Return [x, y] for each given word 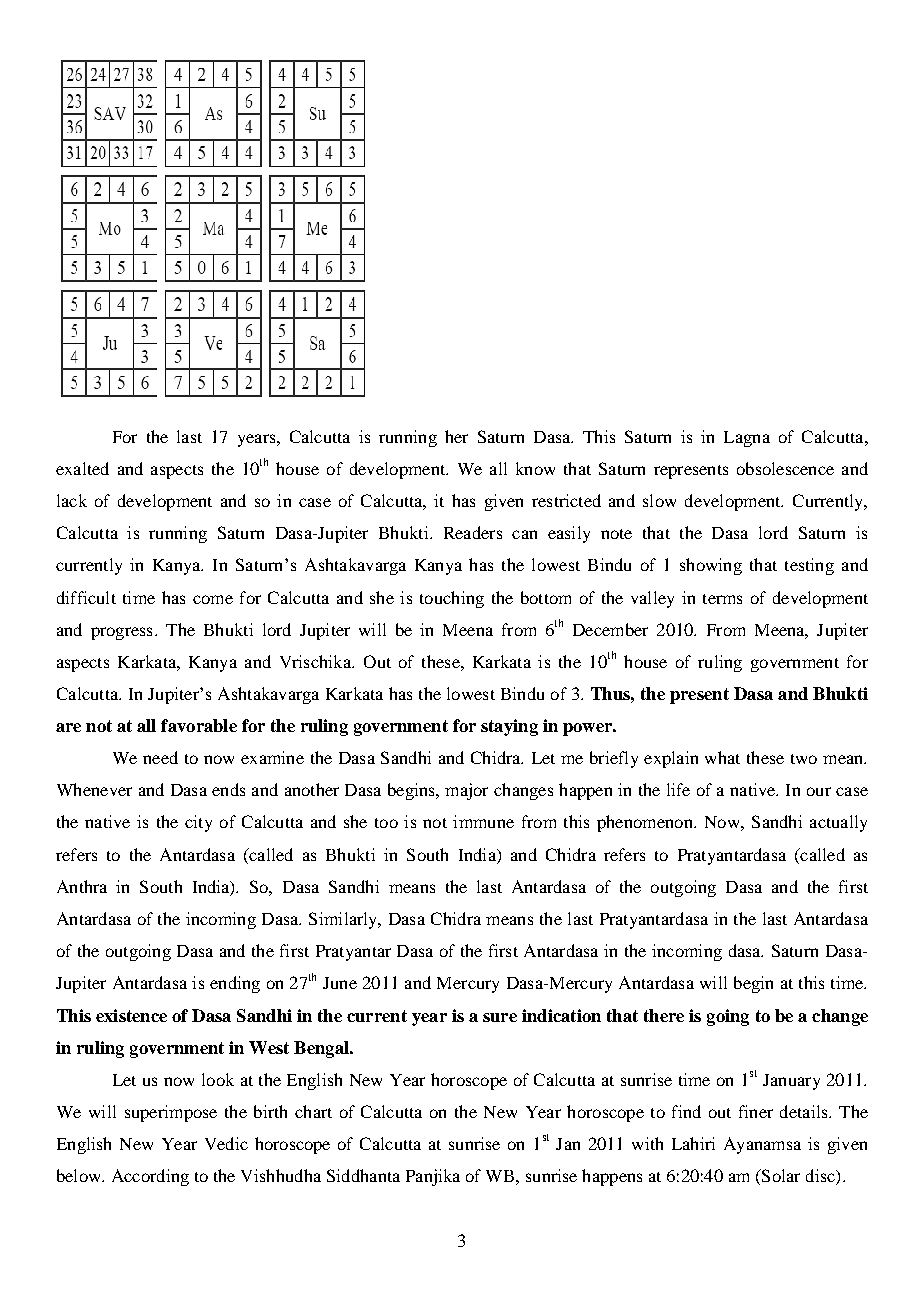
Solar [780, 1175]
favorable [199, 725]
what [722, 757]
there [664, 1015]
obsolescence [785, 468]
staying [509, 727]
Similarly [344, 920]
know [535, 468]
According [150, 1177]
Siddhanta [363, 1175]
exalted [82, 468]
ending [235, 984]
